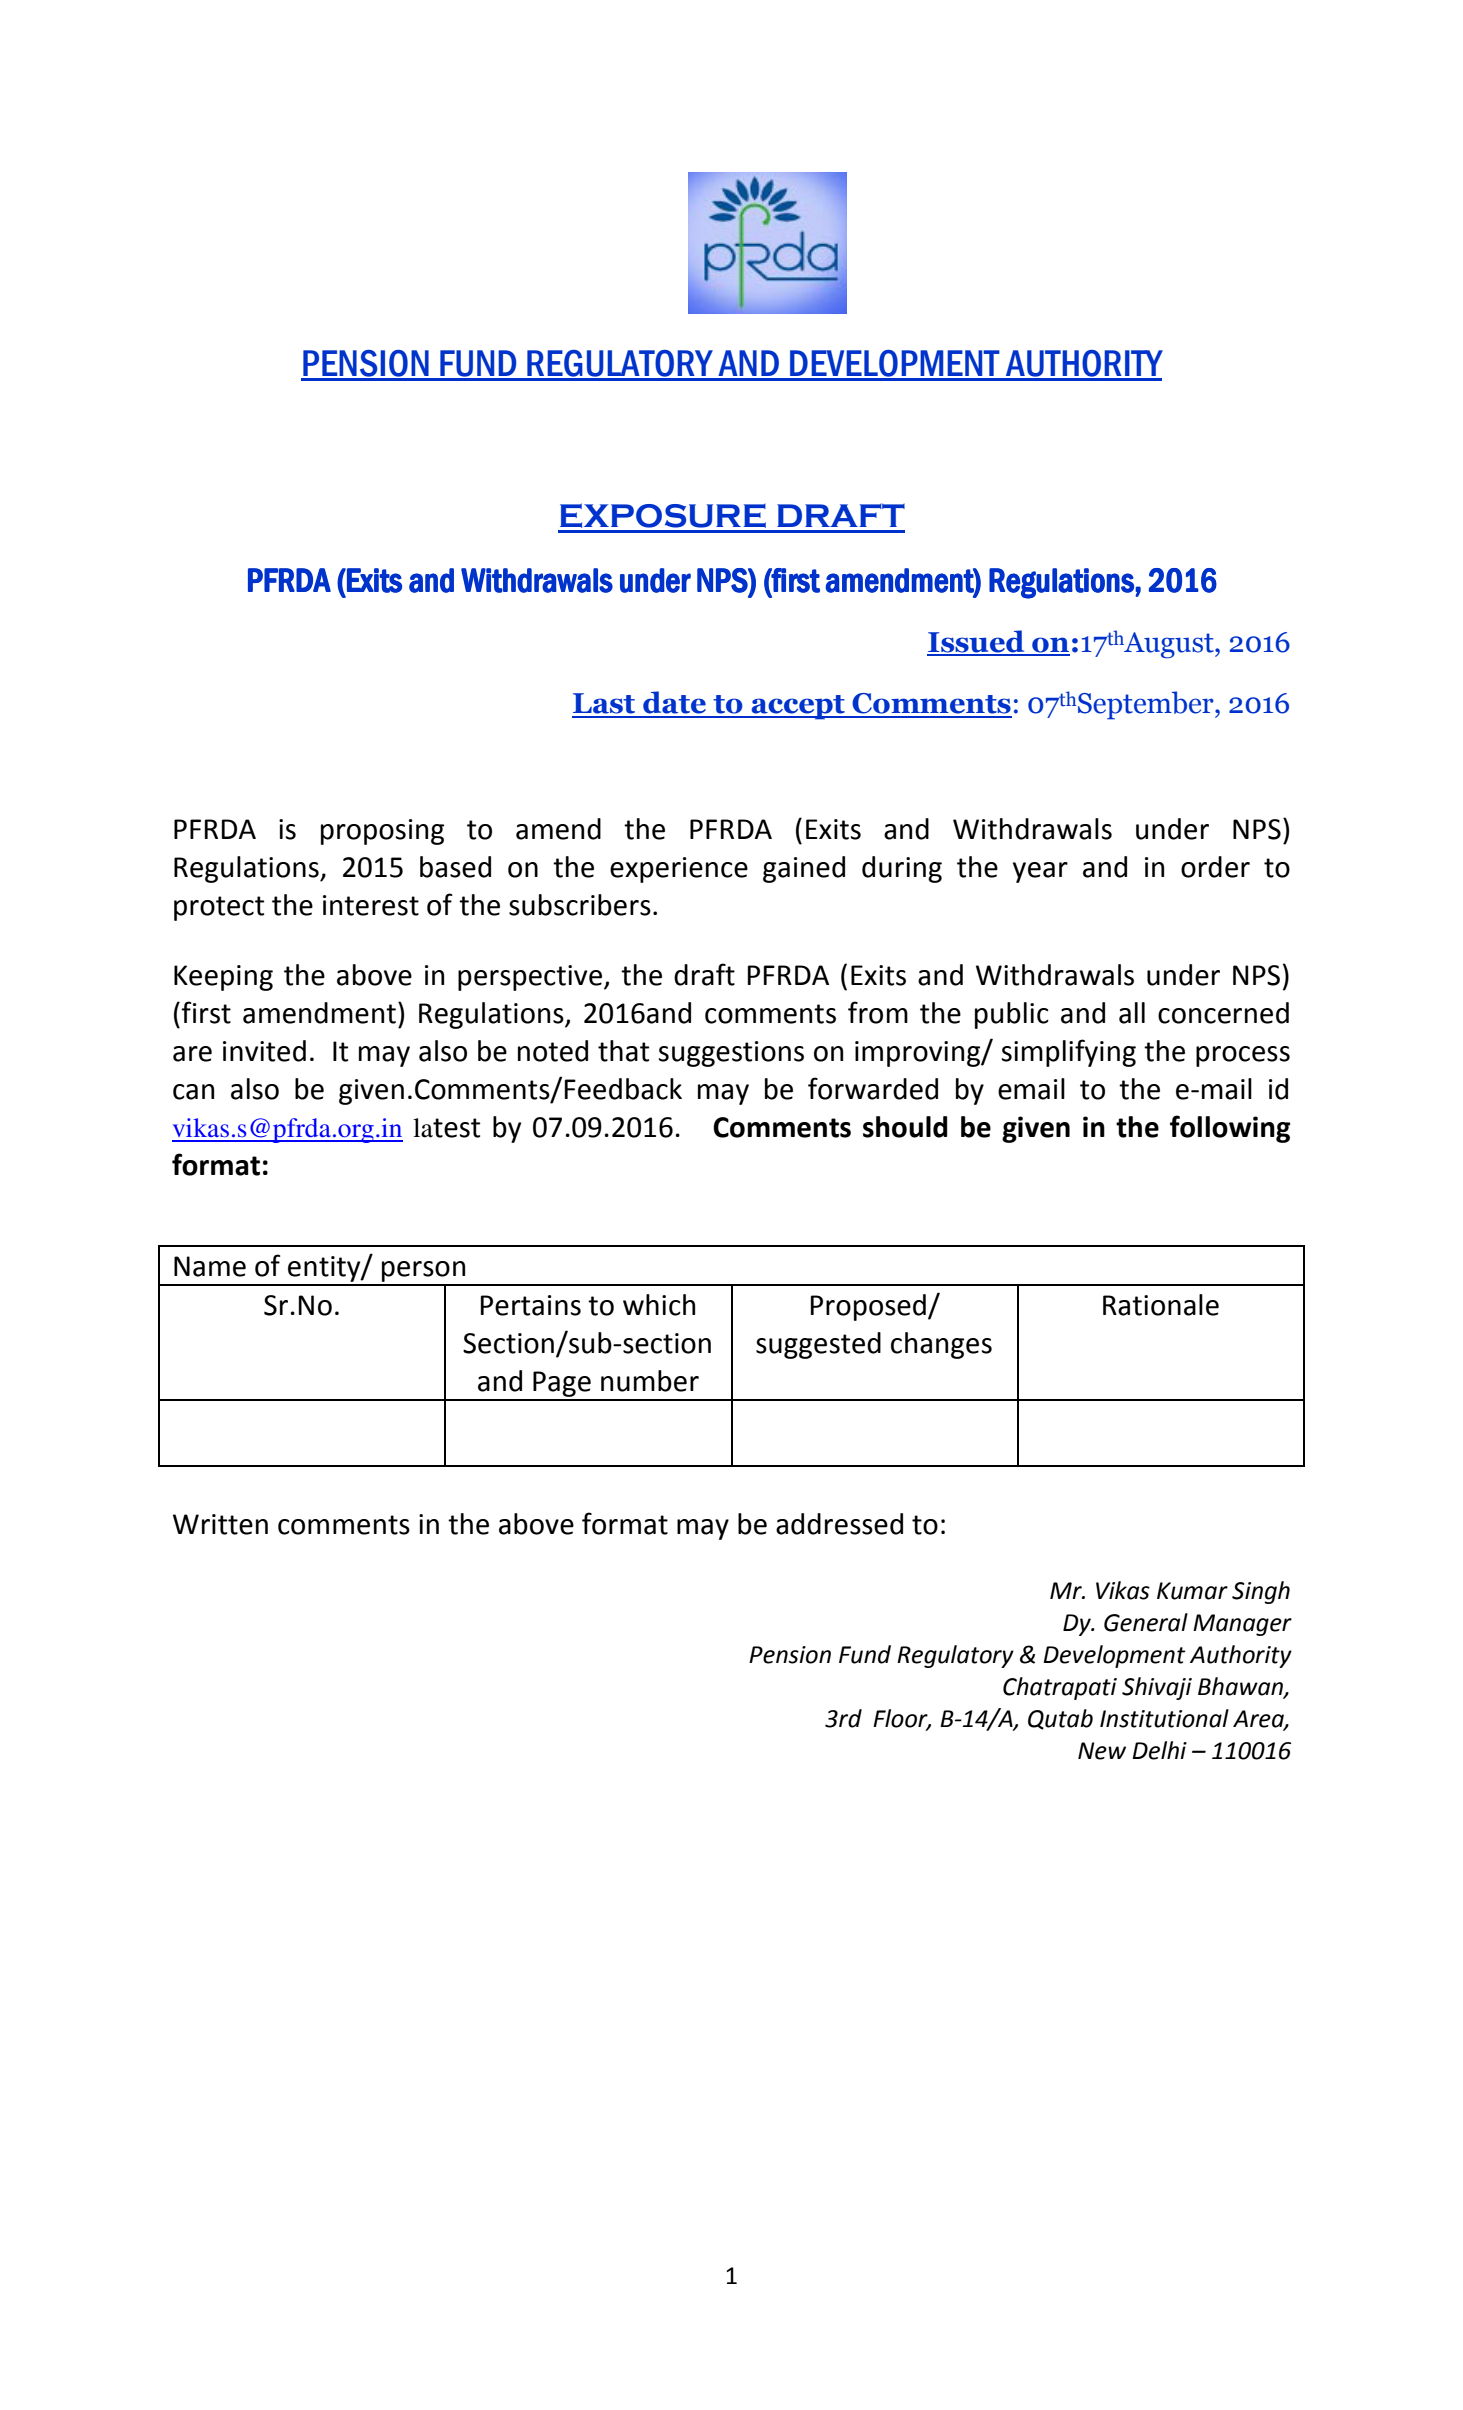 The width and height of the screenshot is (1463, 2410). Describe the element at coordinates (1161, 1305) in the screenshot. I see `Rationale` at that location.
